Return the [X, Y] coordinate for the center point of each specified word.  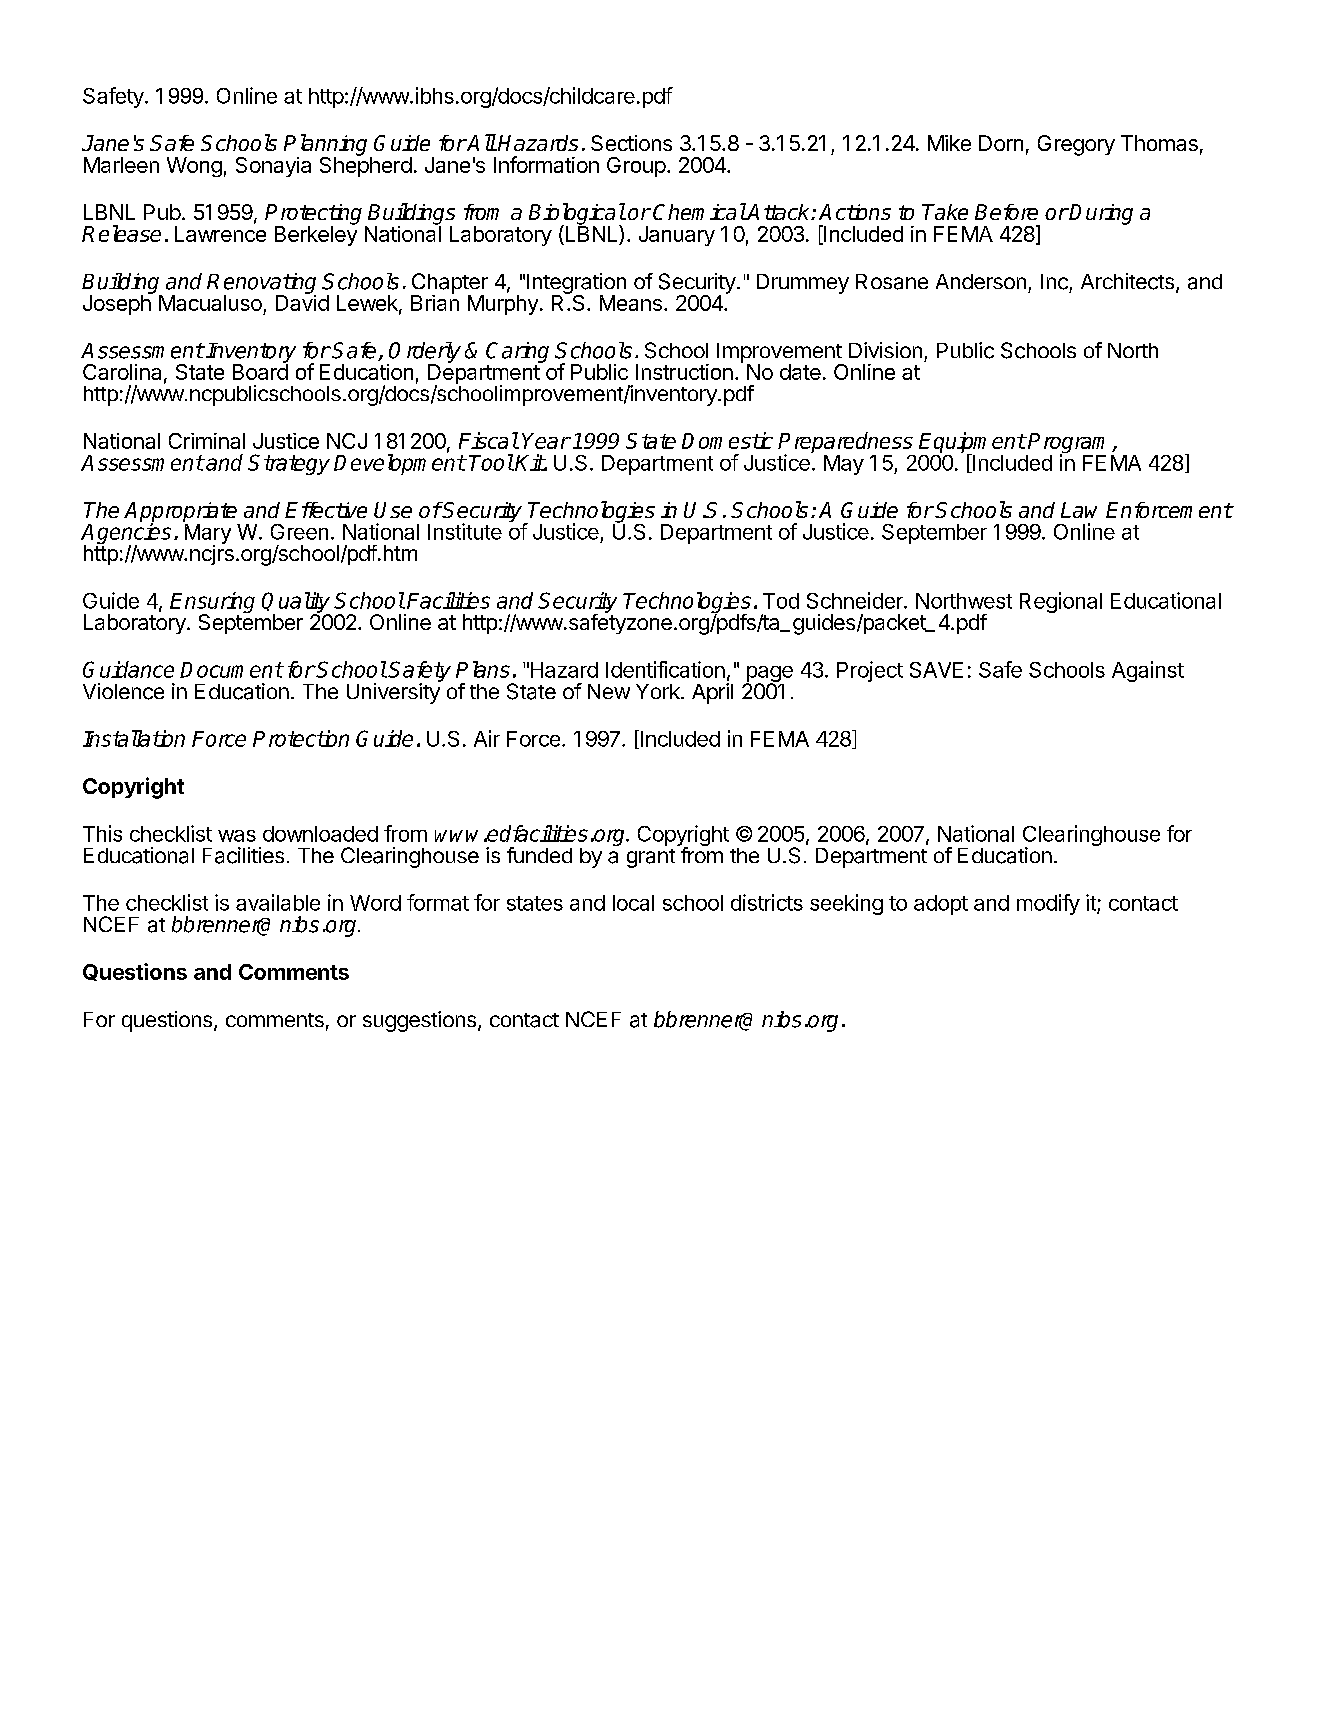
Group [636, 167]
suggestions [419, 1021]
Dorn [1001, 143]
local [633, 903]
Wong [194, 167]
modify [1048, 904]
